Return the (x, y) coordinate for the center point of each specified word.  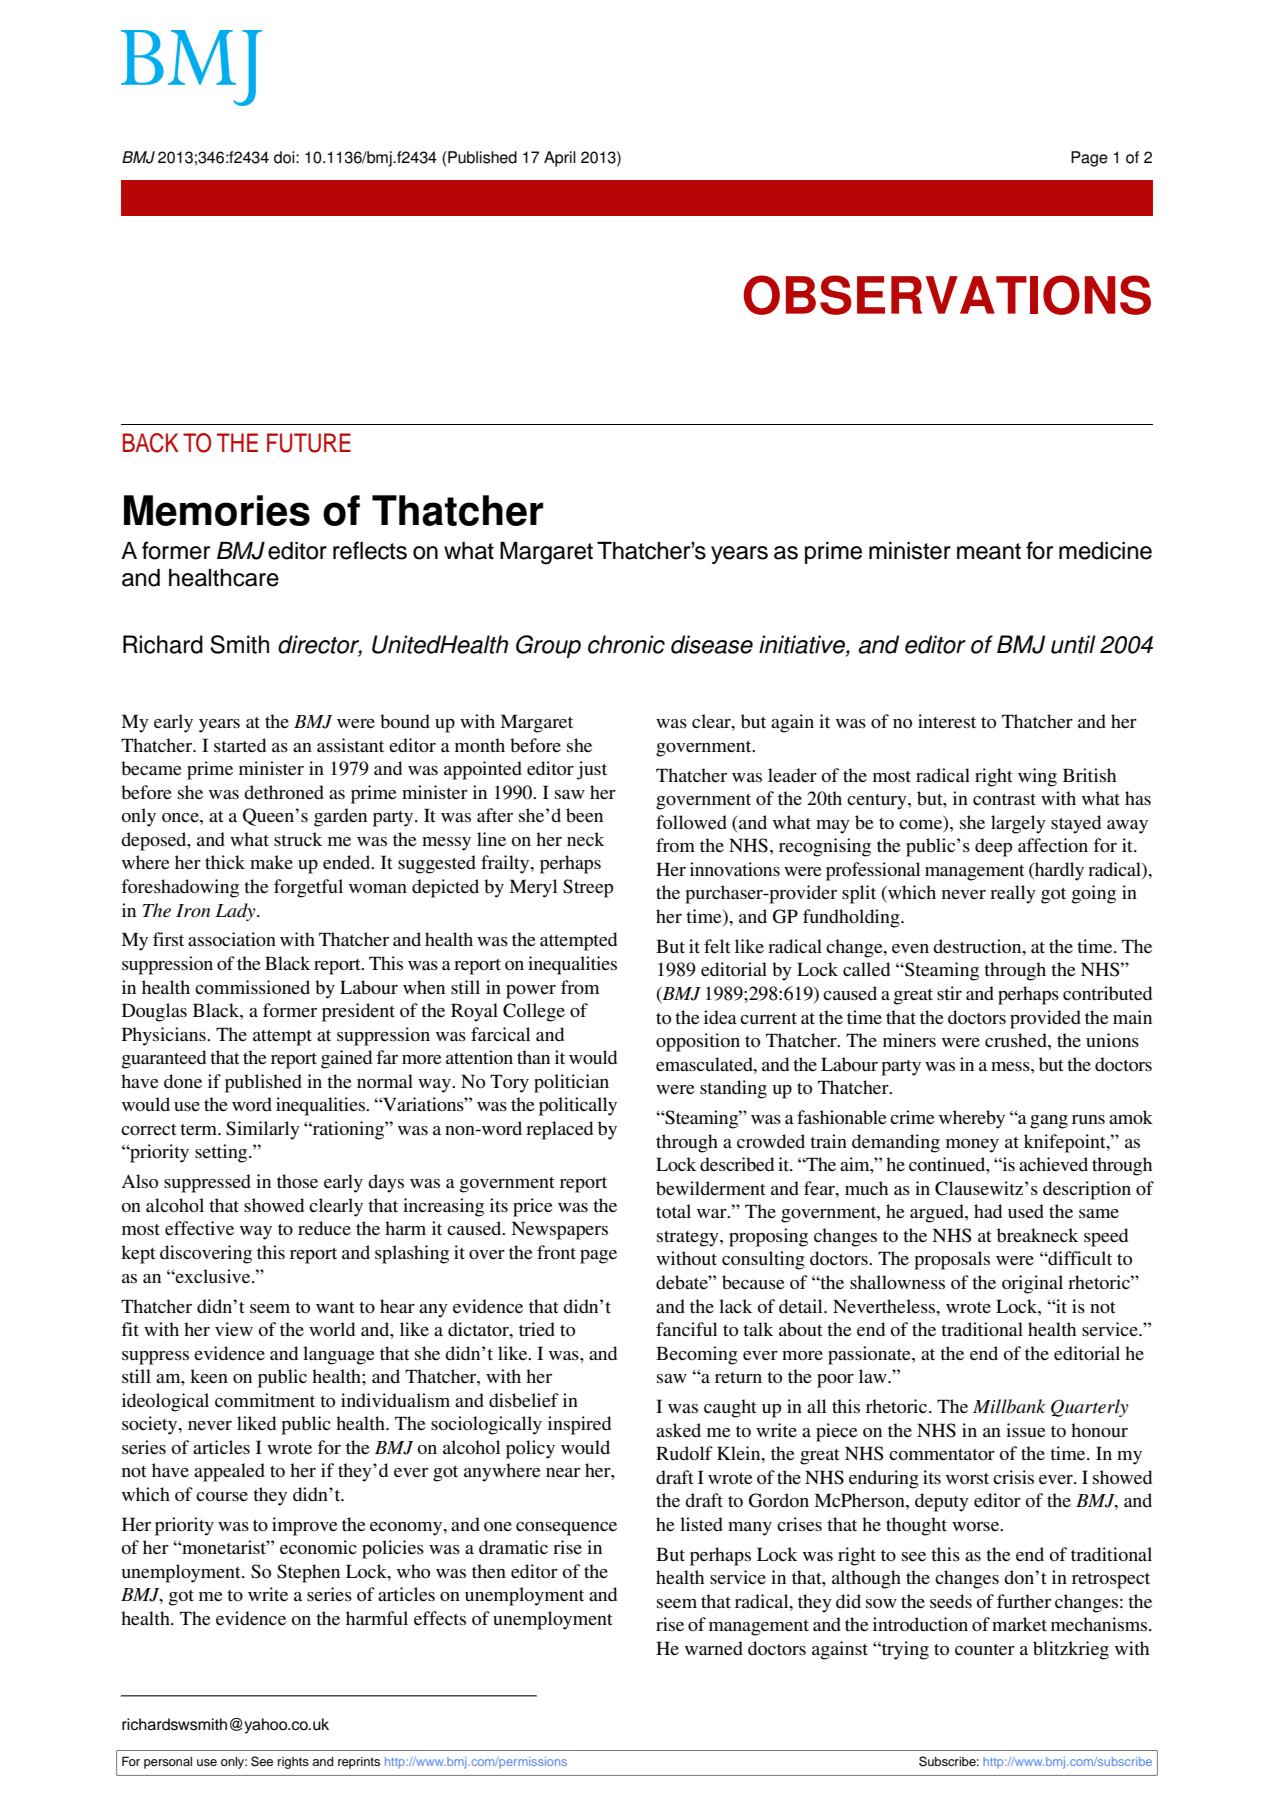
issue (1026, 1430)
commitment (265, 1400)
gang (1049, 1122)
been (584, 815)
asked (678, 1430)
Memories (217, 510)
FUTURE (309, 443)
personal (168, 1762)
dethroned (284, 792)
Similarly (263, 1130)
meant (989, 551)
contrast (1004, 800)
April (560, 159)
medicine (1105, 551)
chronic (626, 644)
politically (578, 1106)
